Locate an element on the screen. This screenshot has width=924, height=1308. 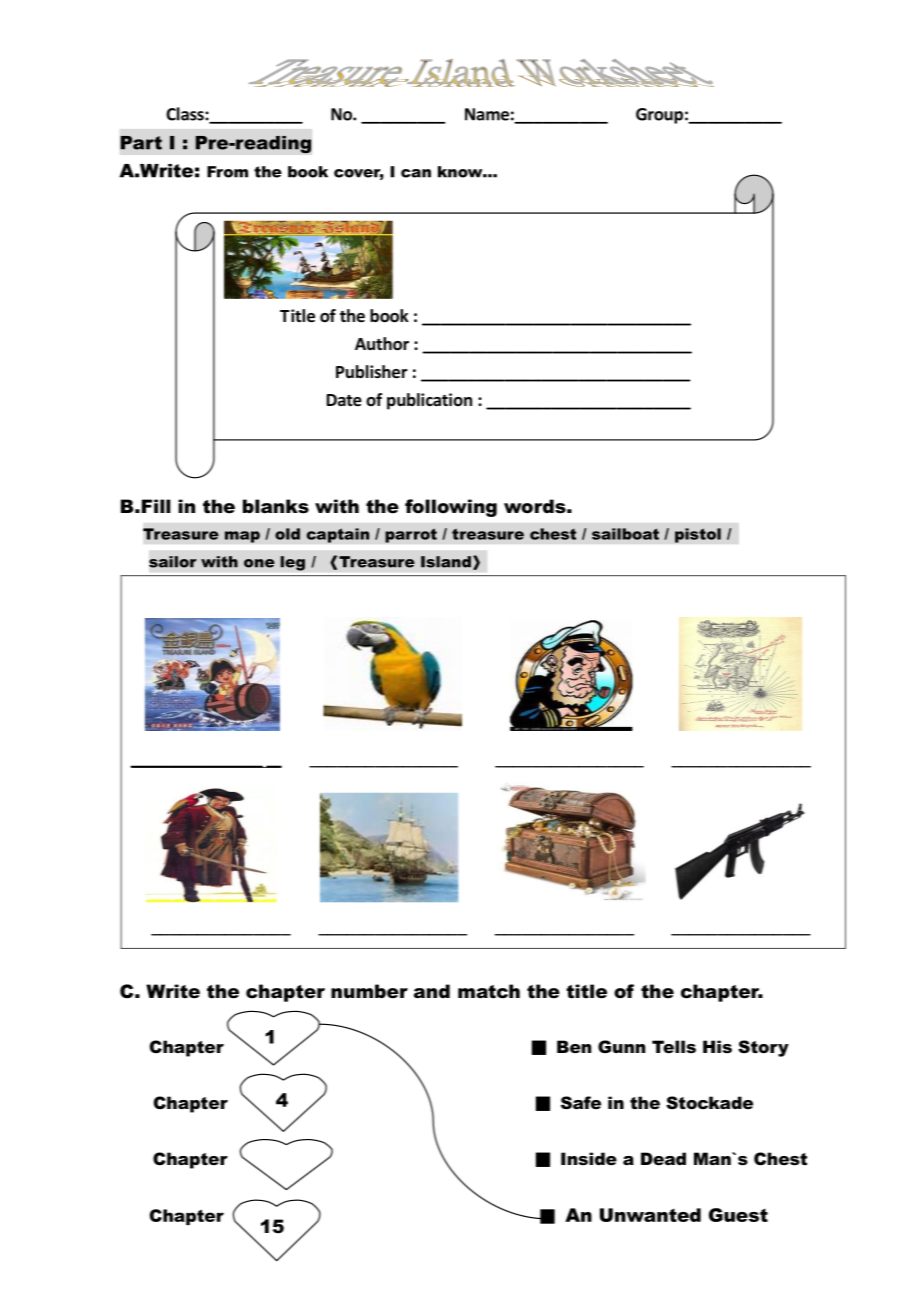
From is located at coordinates (227, 172).
